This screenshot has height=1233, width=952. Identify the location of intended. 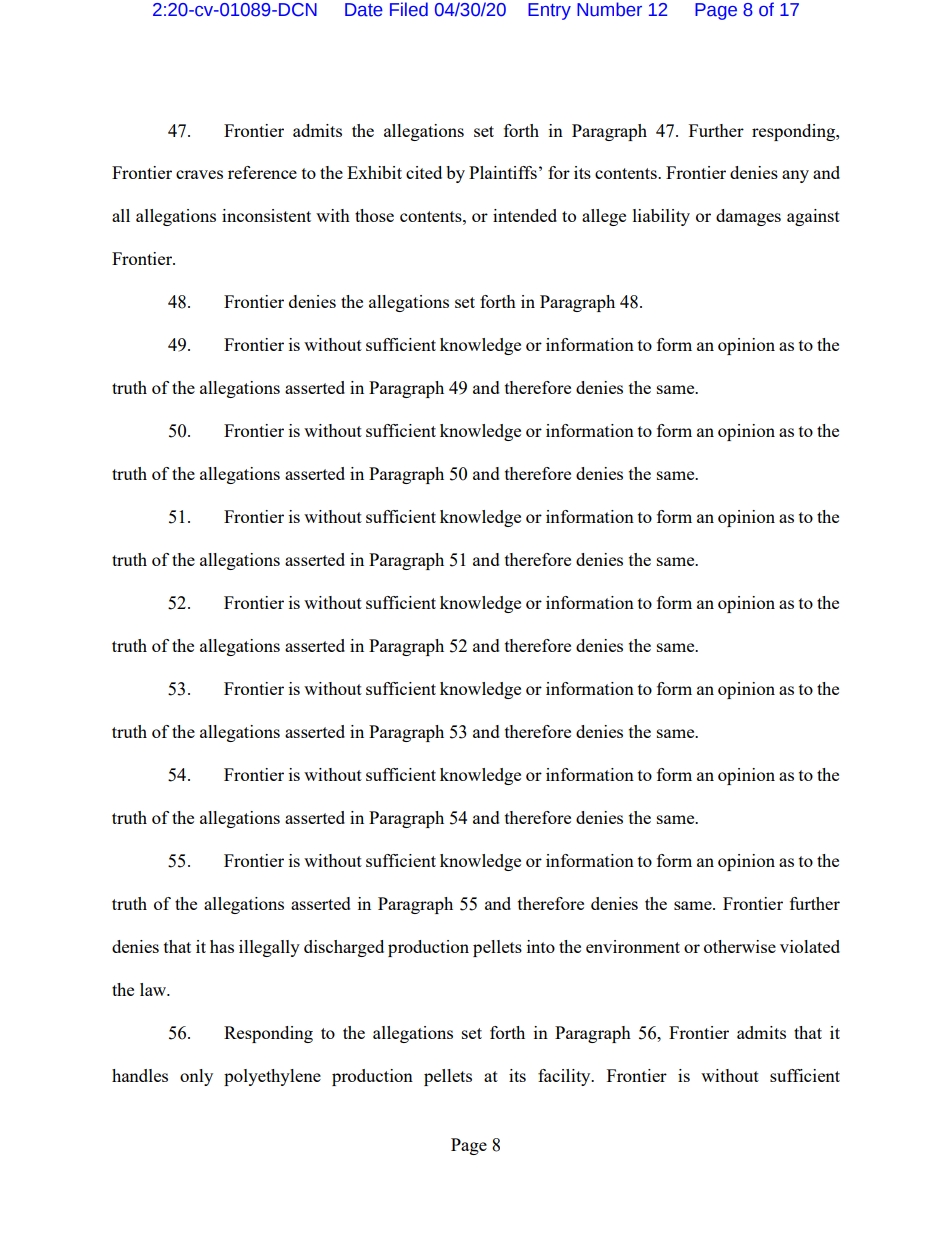
(525, 215).
